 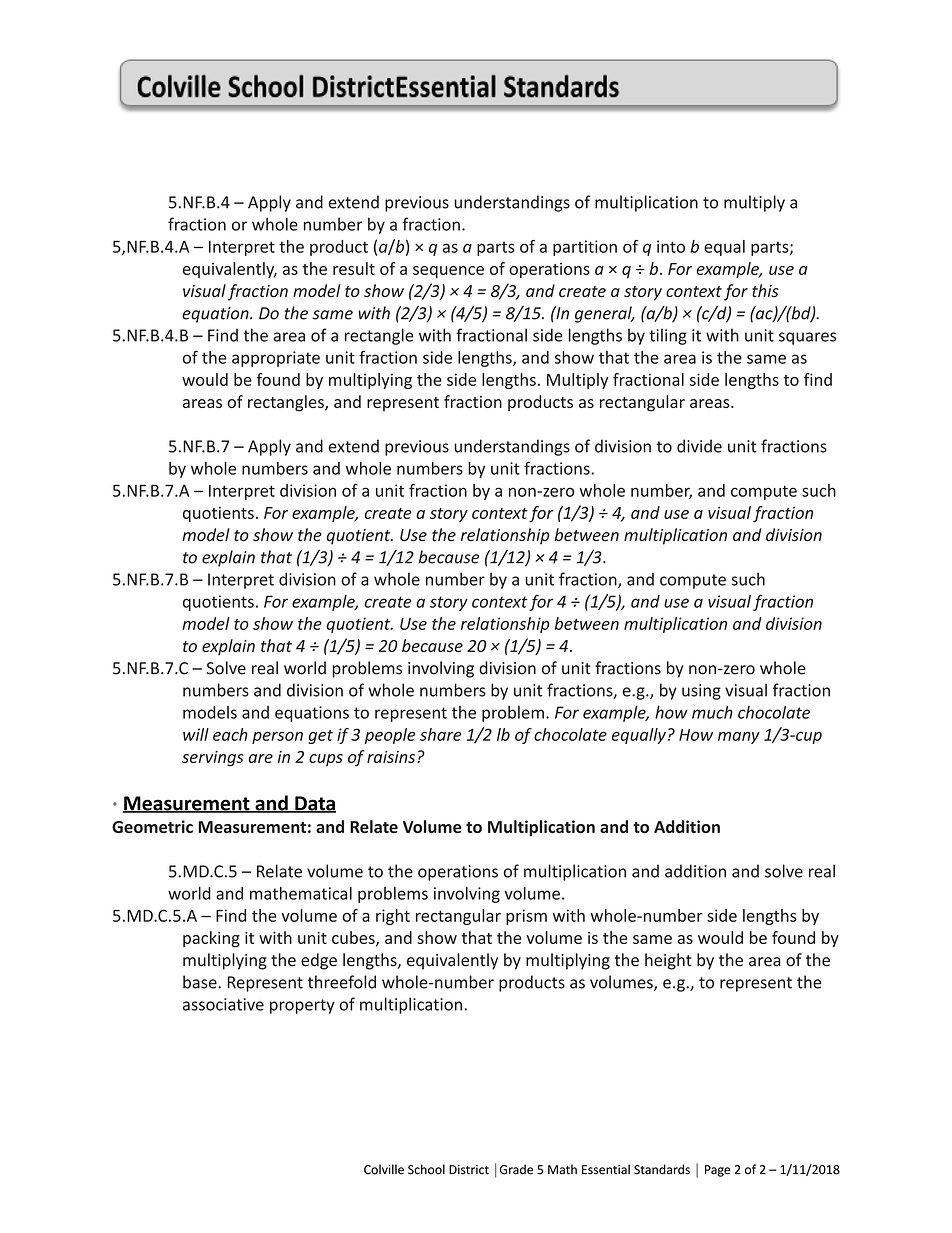 What do you see at coordinates (230, 734) in the document?
I see `each` at bounding box center [230, 734].
